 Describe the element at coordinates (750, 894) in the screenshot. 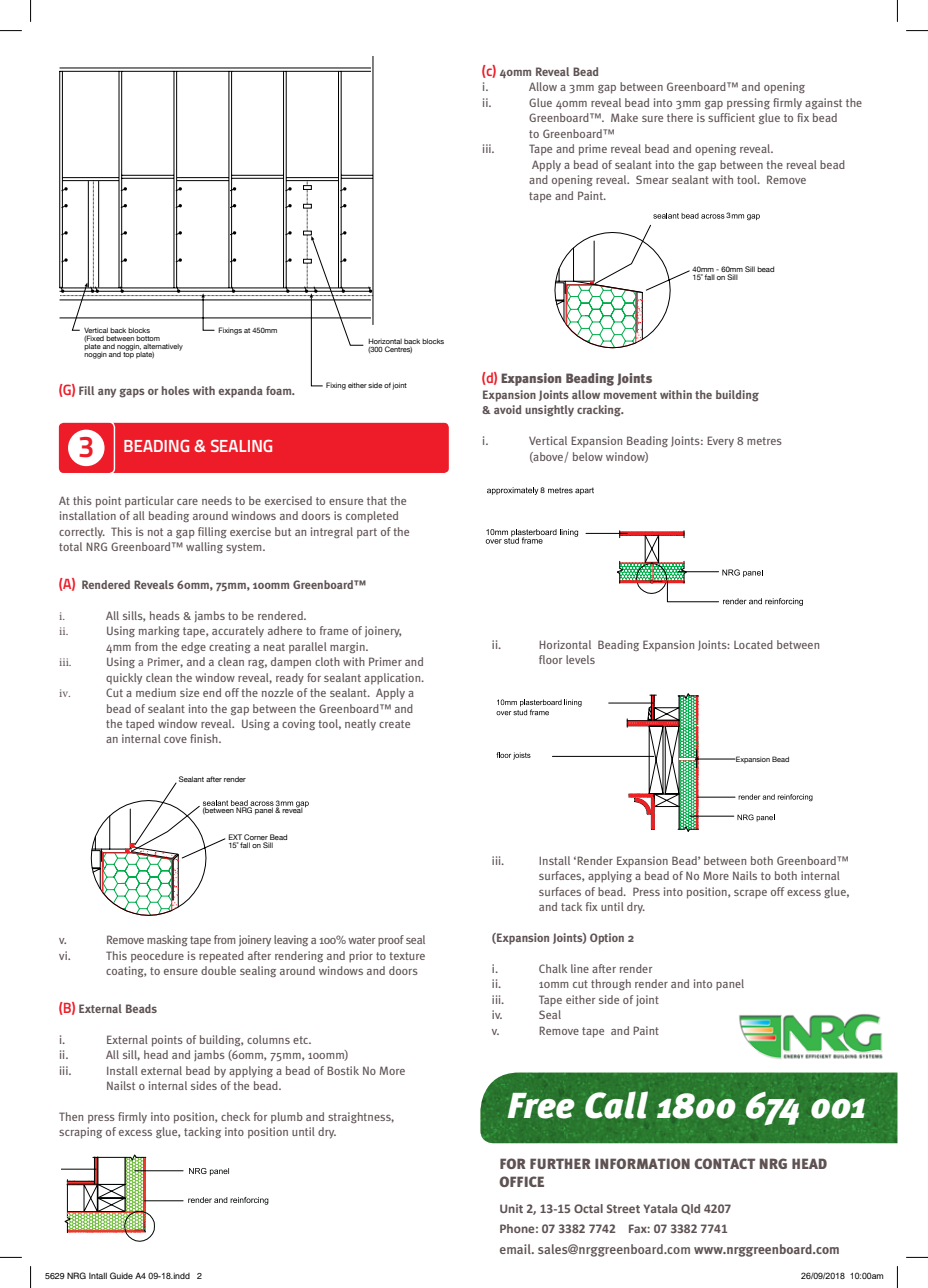

I see `scrape` at that location.
